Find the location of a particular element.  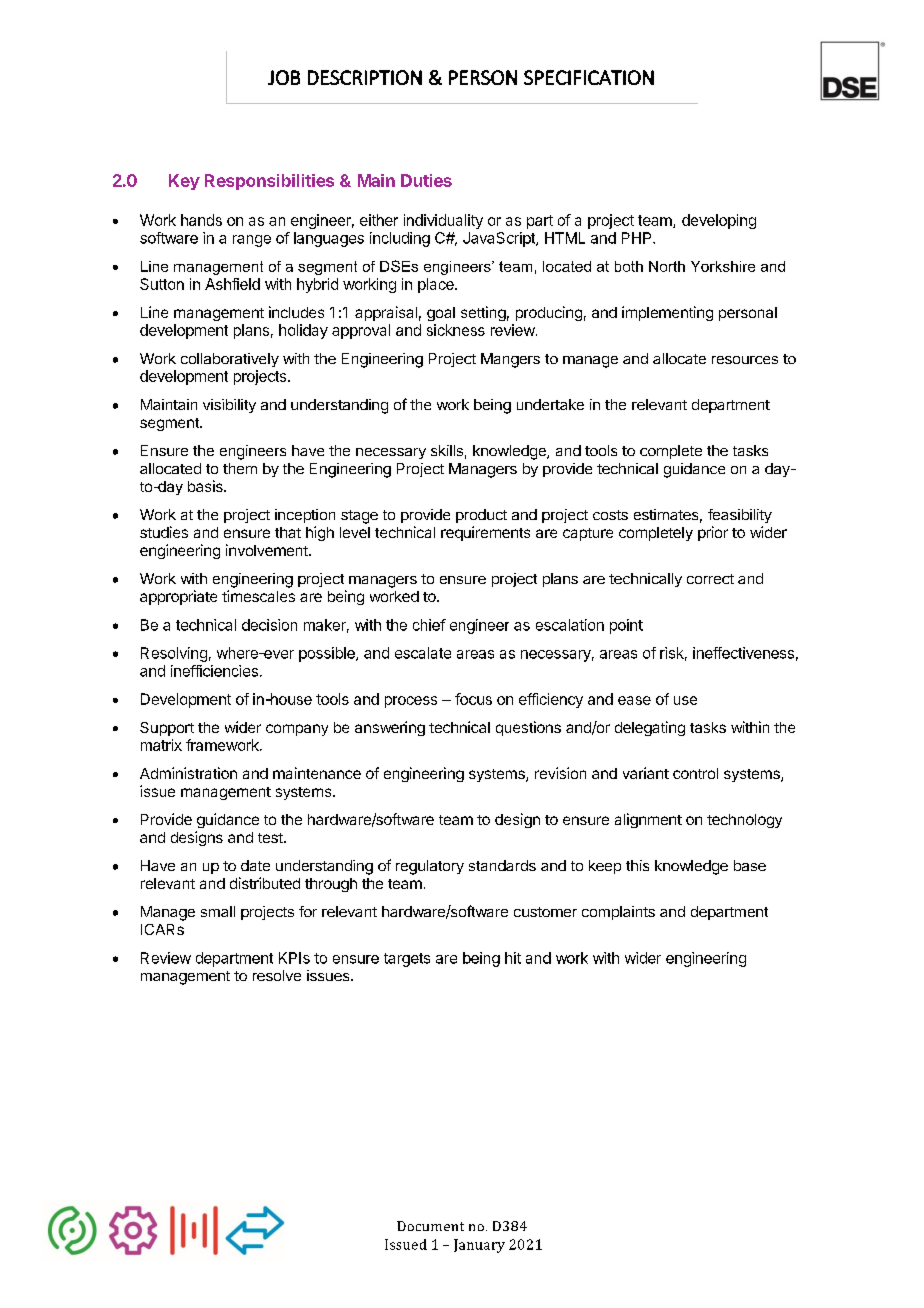

inefficiencies is located at coordinates (214, 671).
